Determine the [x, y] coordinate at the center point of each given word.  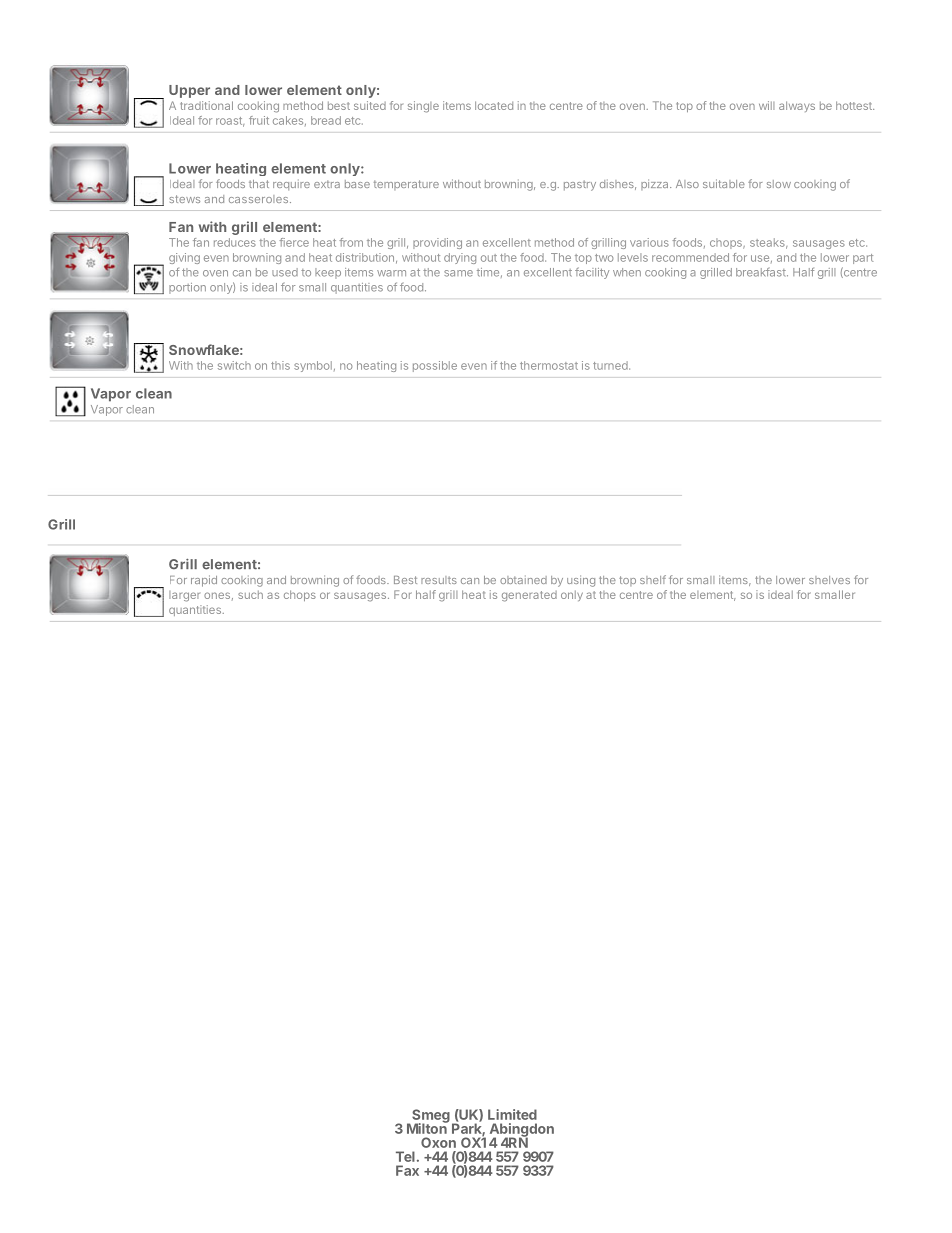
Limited [512, 1114]
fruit [259, 120]
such [250, 595]
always [797, 106]
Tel [405, 1156]
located [494, 105]
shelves [829, 580]
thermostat [549, 365]
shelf [653, 579]
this [280, 365]
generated [529, 596]
